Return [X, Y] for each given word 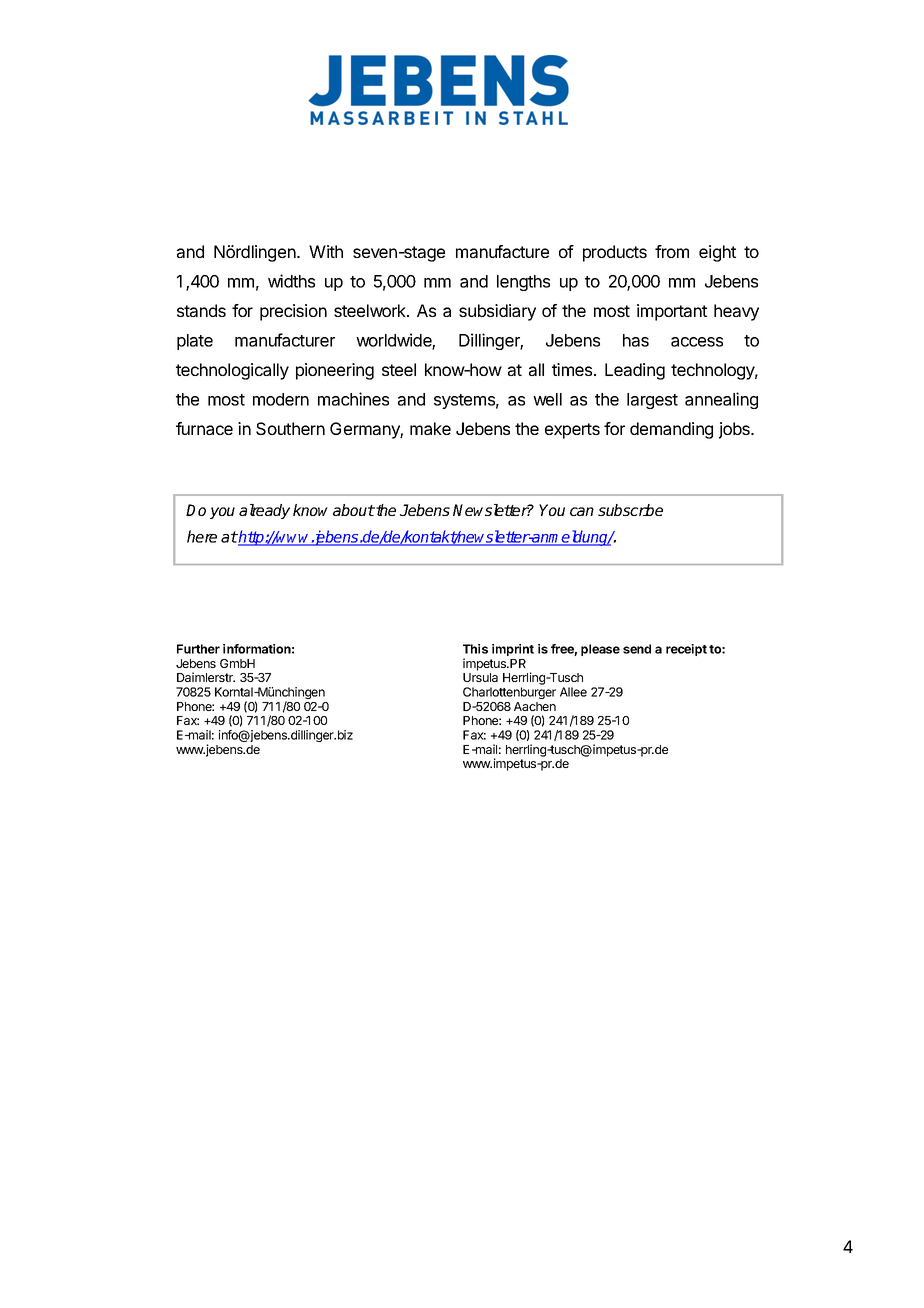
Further [198, 649]
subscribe [630, 510]
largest [652, 401]
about [354, 510]
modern [281, 399]
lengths [523, 283]
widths [291, 281]
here [202, 536]
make [430, 428]
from [672, 251]
